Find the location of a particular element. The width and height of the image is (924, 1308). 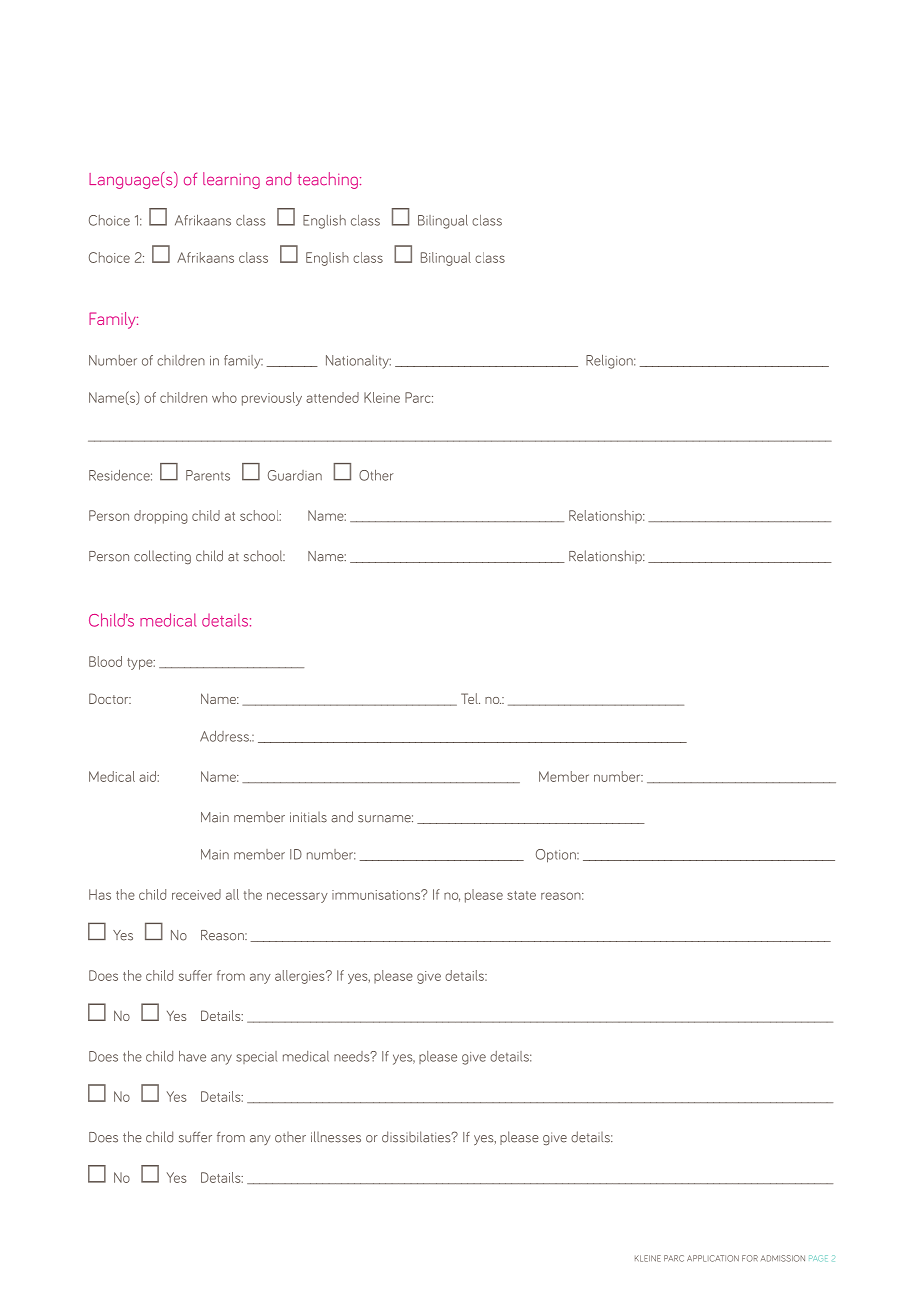

illnesses is located at coordinates (336, 1137).
